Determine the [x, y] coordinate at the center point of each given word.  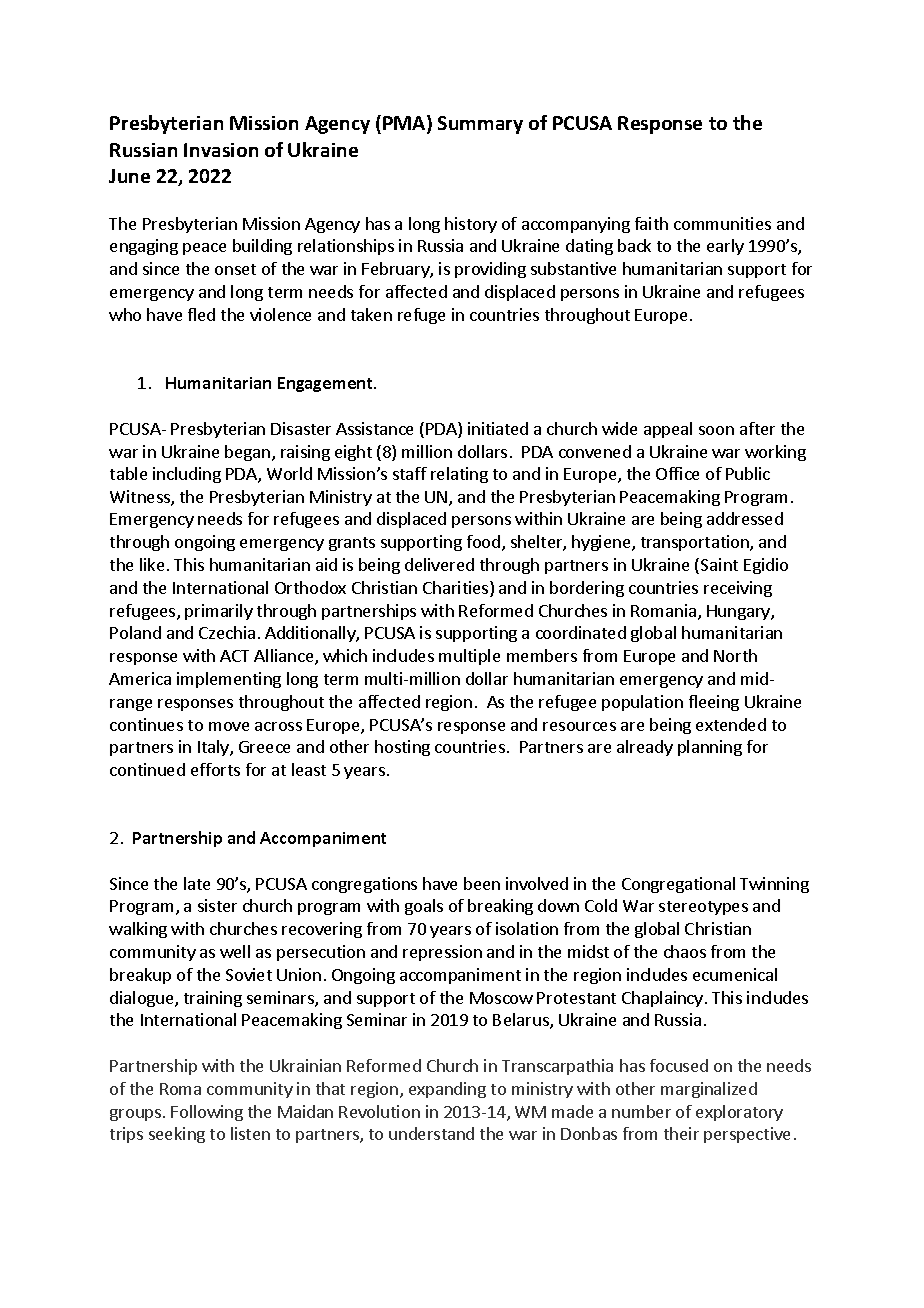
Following [207, 1113]
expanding [447, 1090]
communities [722, 223]
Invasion [221, 150]
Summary [480, 125]
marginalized [709, 1090]
